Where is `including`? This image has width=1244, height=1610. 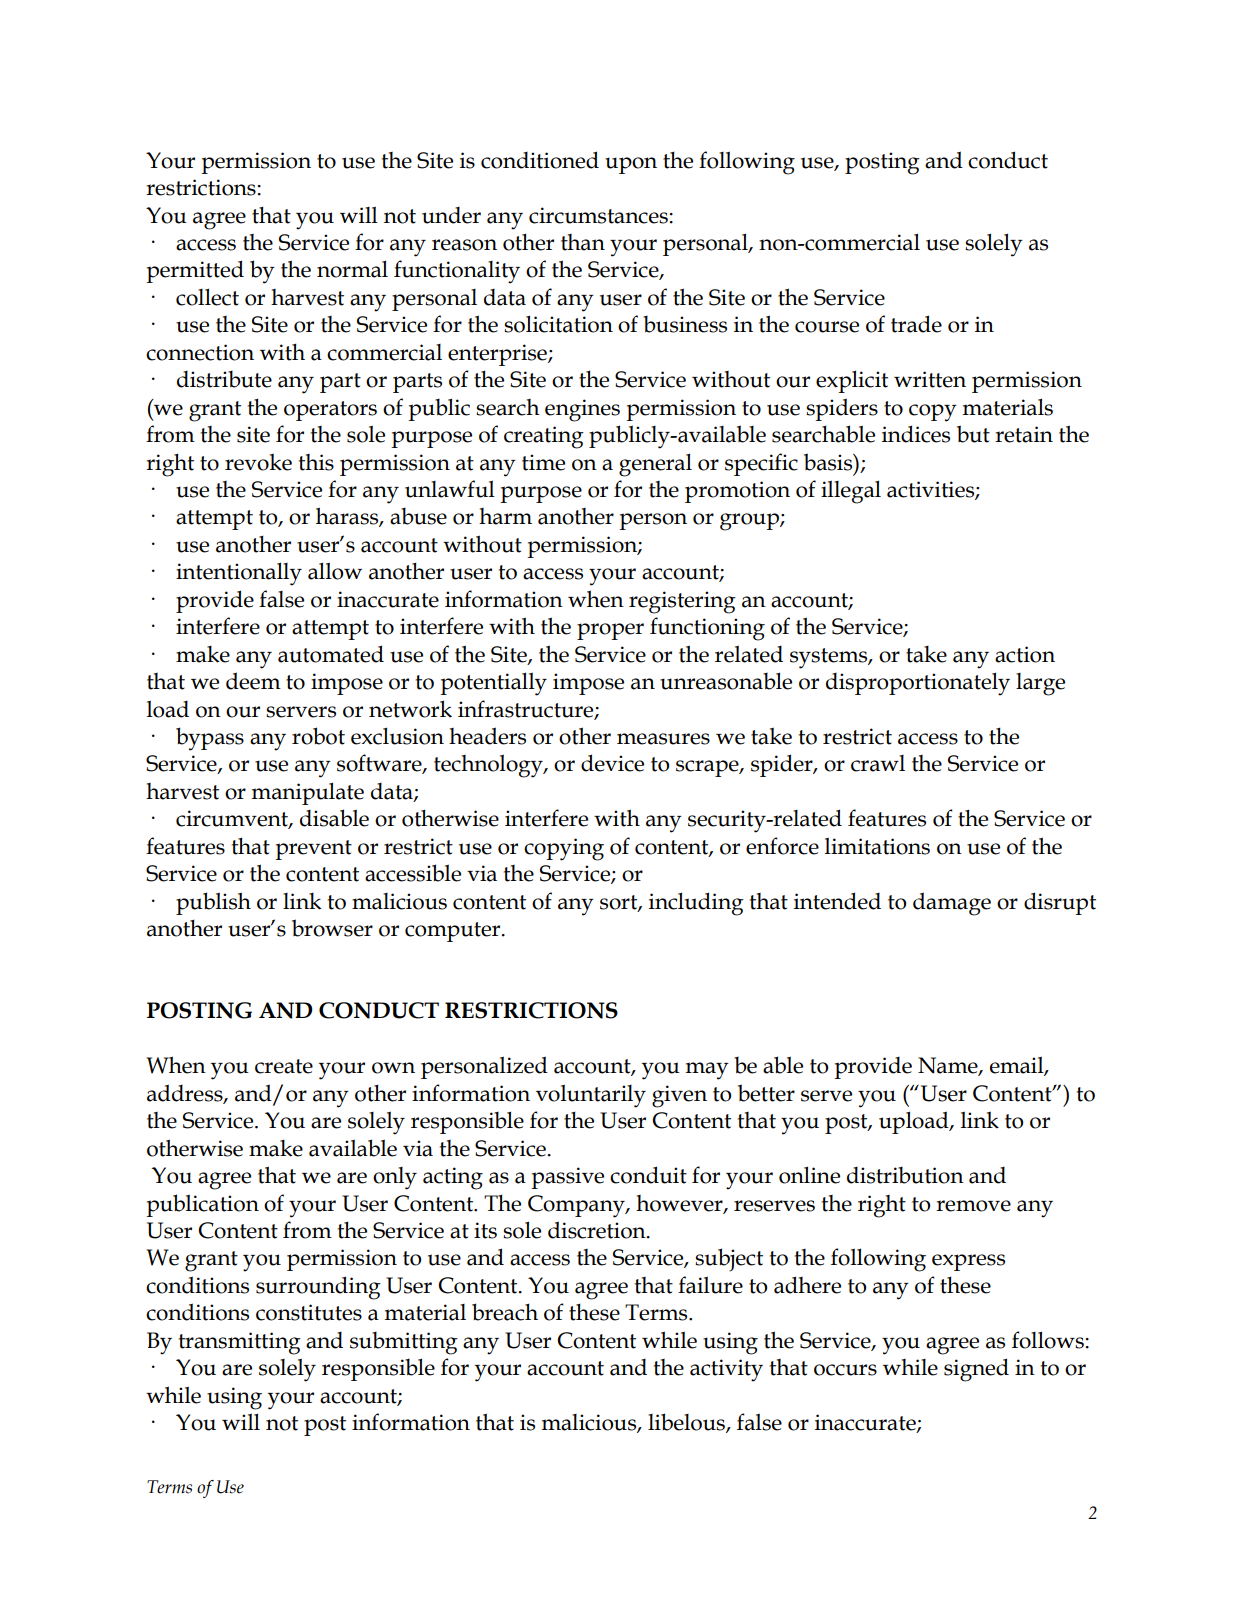
including is located at coordinates (696, 904).
